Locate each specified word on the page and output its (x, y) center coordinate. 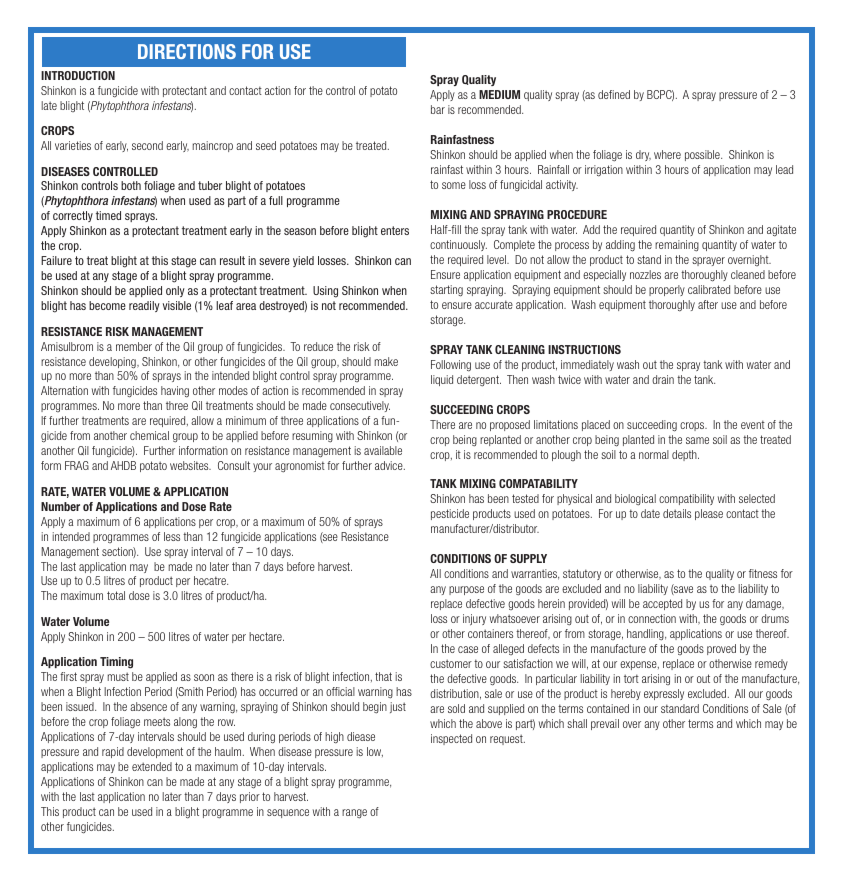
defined (614, 94)
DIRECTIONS (187, 51)
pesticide (450, 514)
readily (144, 306)
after (708, 304)
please (709, 514)
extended (152, 766)
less (172, 536)
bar (438, 109)
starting (446, 291)
